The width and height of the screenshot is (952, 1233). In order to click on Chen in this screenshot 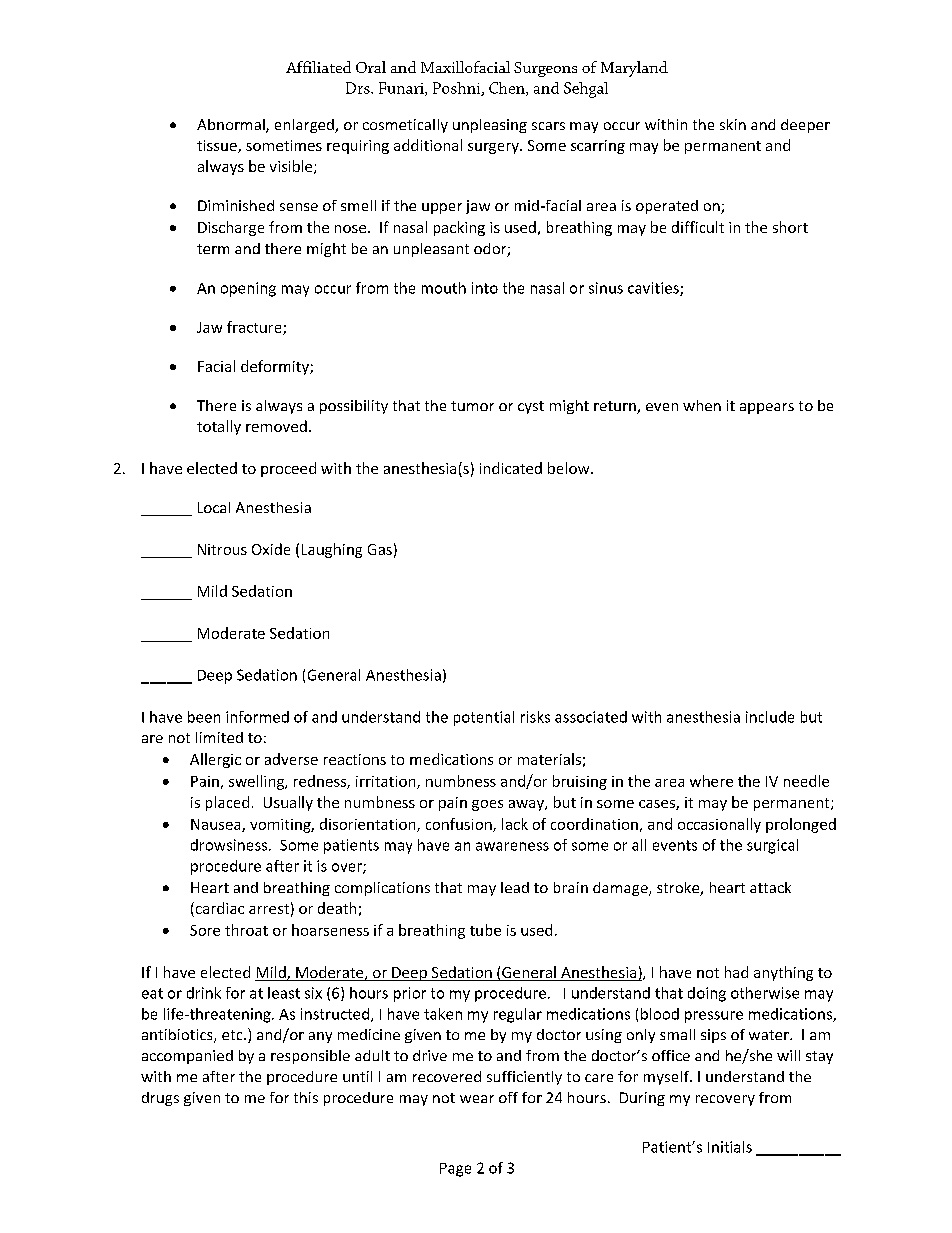, I will do `click(508, 89)`.
